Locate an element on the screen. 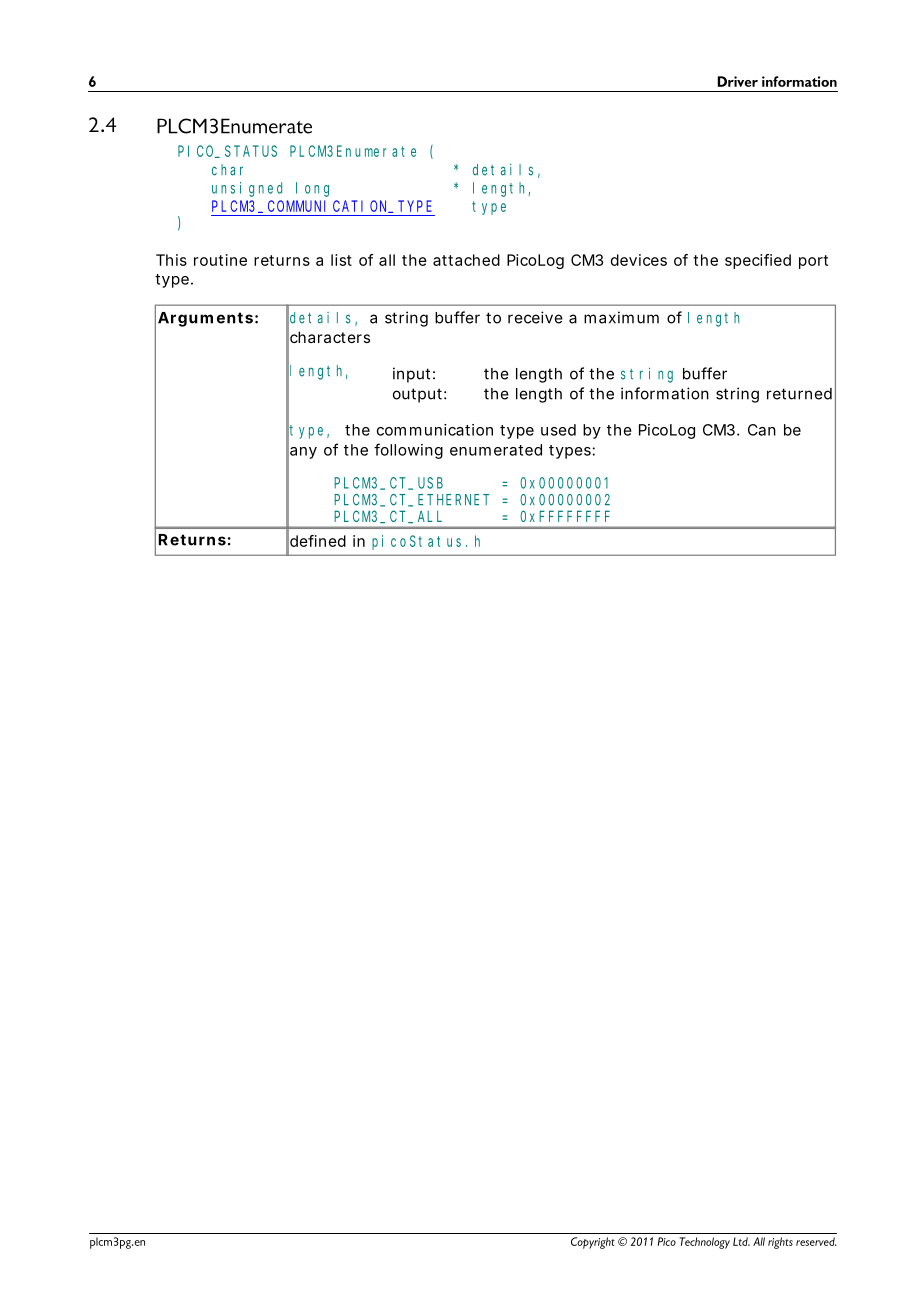 The image size is (924, 1308). attached is located at coordinates (466, 260).
